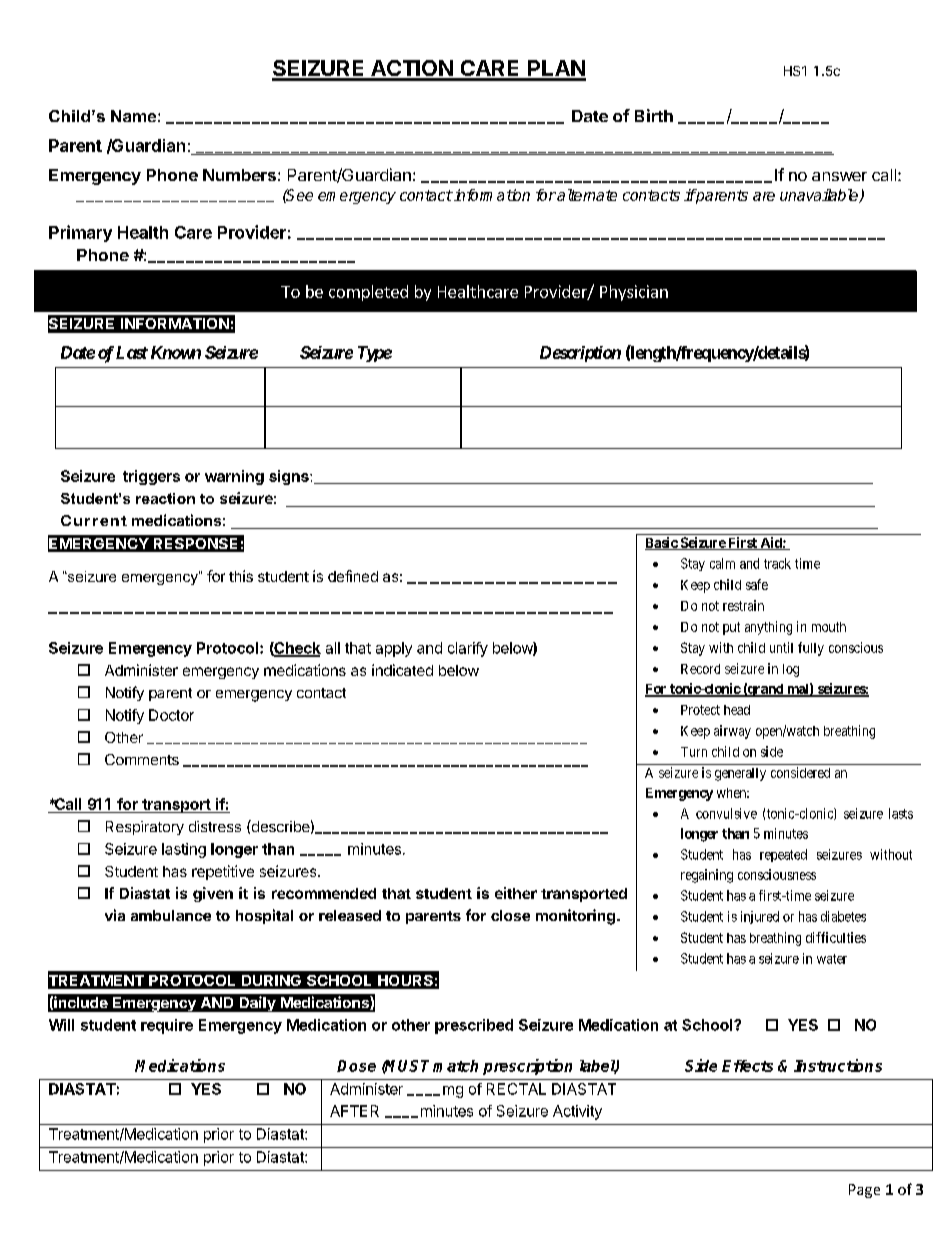  What do you see at coordinates (586, 195) in the page?
I see `alternate` at bounding box center [586, 195].
